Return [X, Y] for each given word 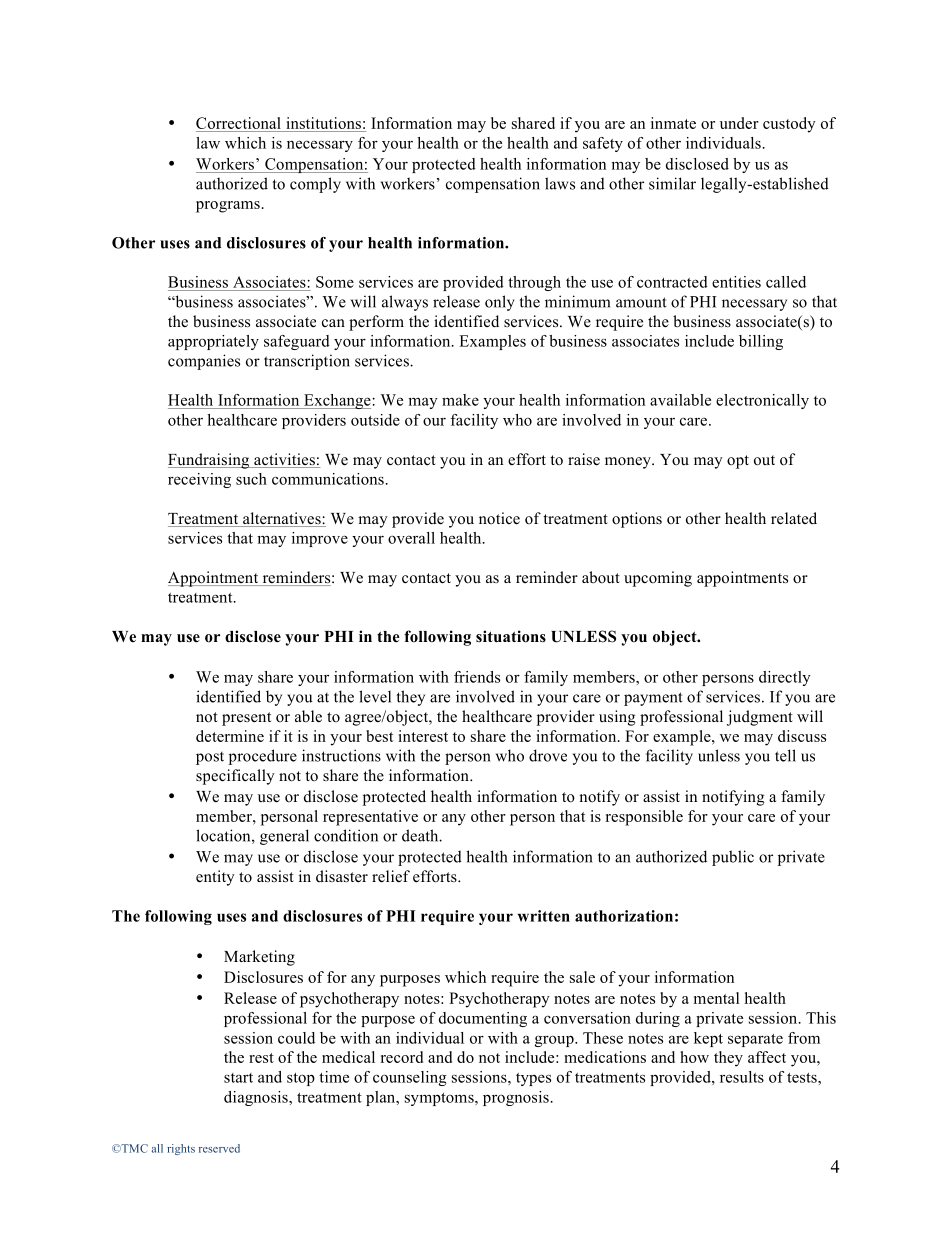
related [794, 518]
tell [785, 755]
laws [560, 183]
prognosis [517, 1098]
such [251, 479]
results [742, 1077]
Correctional [238, 123]
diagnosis [257, 1098]
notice [499, 518]
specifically [235, 777]
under [739, 123]
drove [548, 755]
